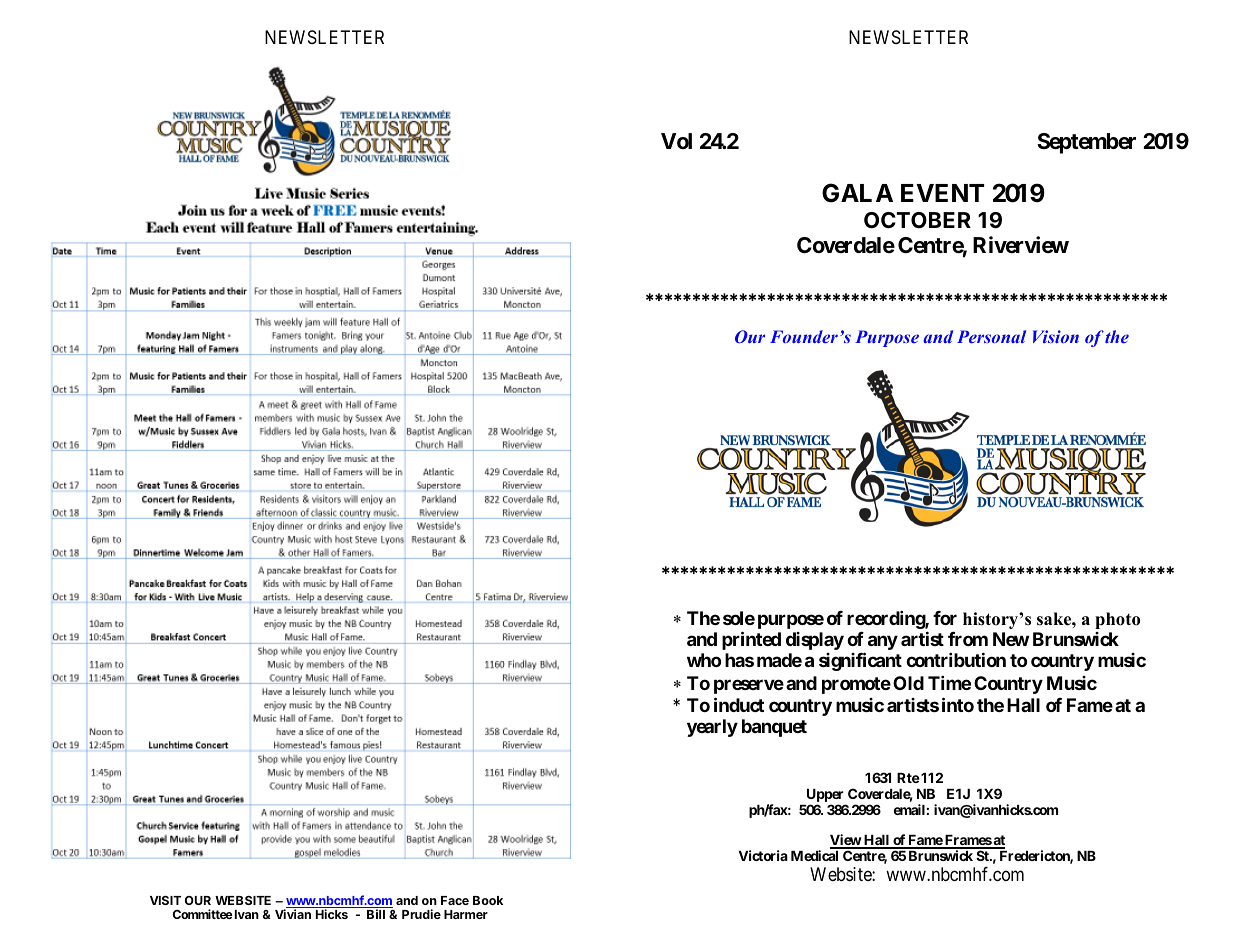  What do you see at coordinates (814, 855) in the document?
I see `Medical` at bounding box center [814, 855].
